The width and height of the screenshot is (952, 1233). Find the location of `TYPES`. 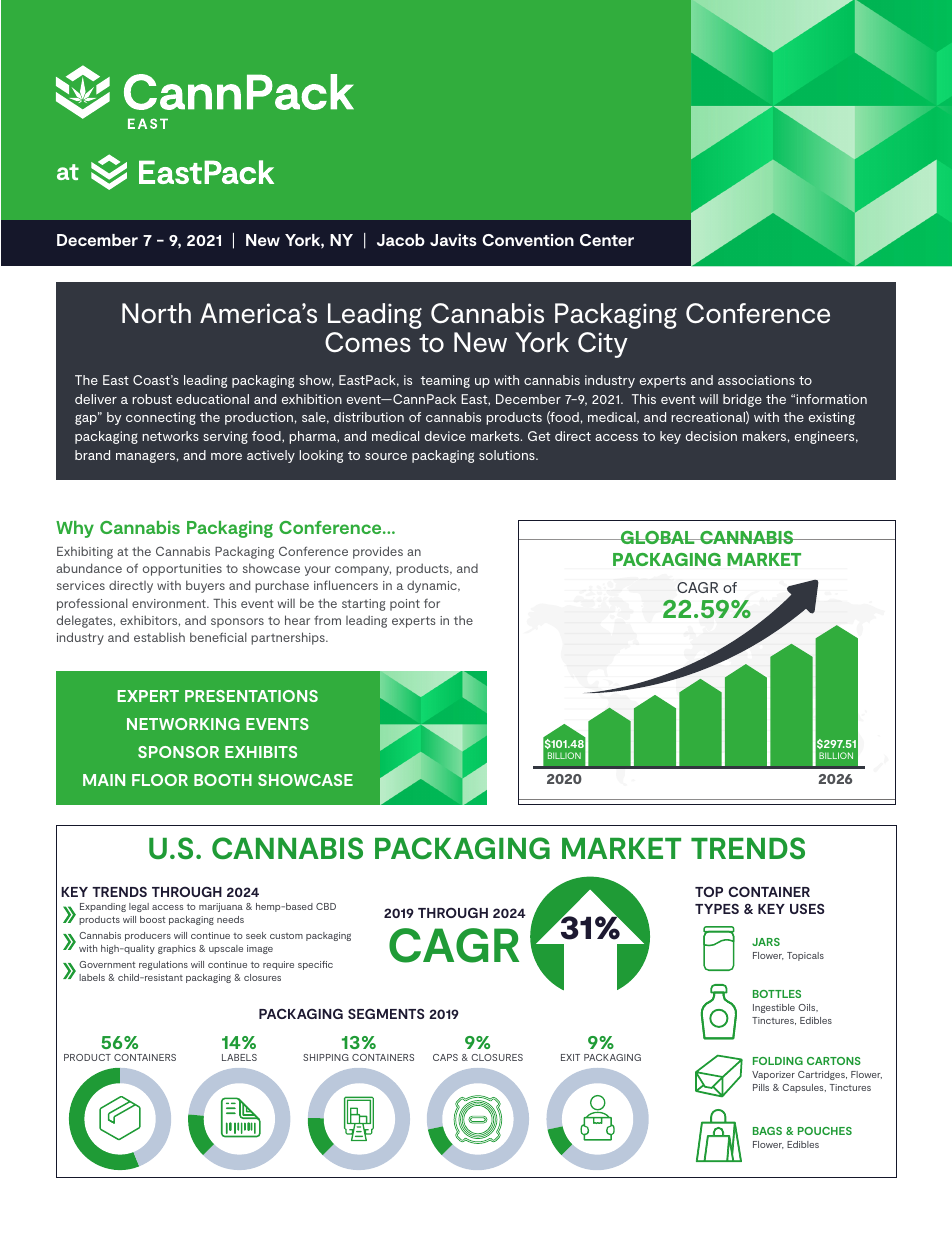

TYPES is located at coordinates (717, 909).
